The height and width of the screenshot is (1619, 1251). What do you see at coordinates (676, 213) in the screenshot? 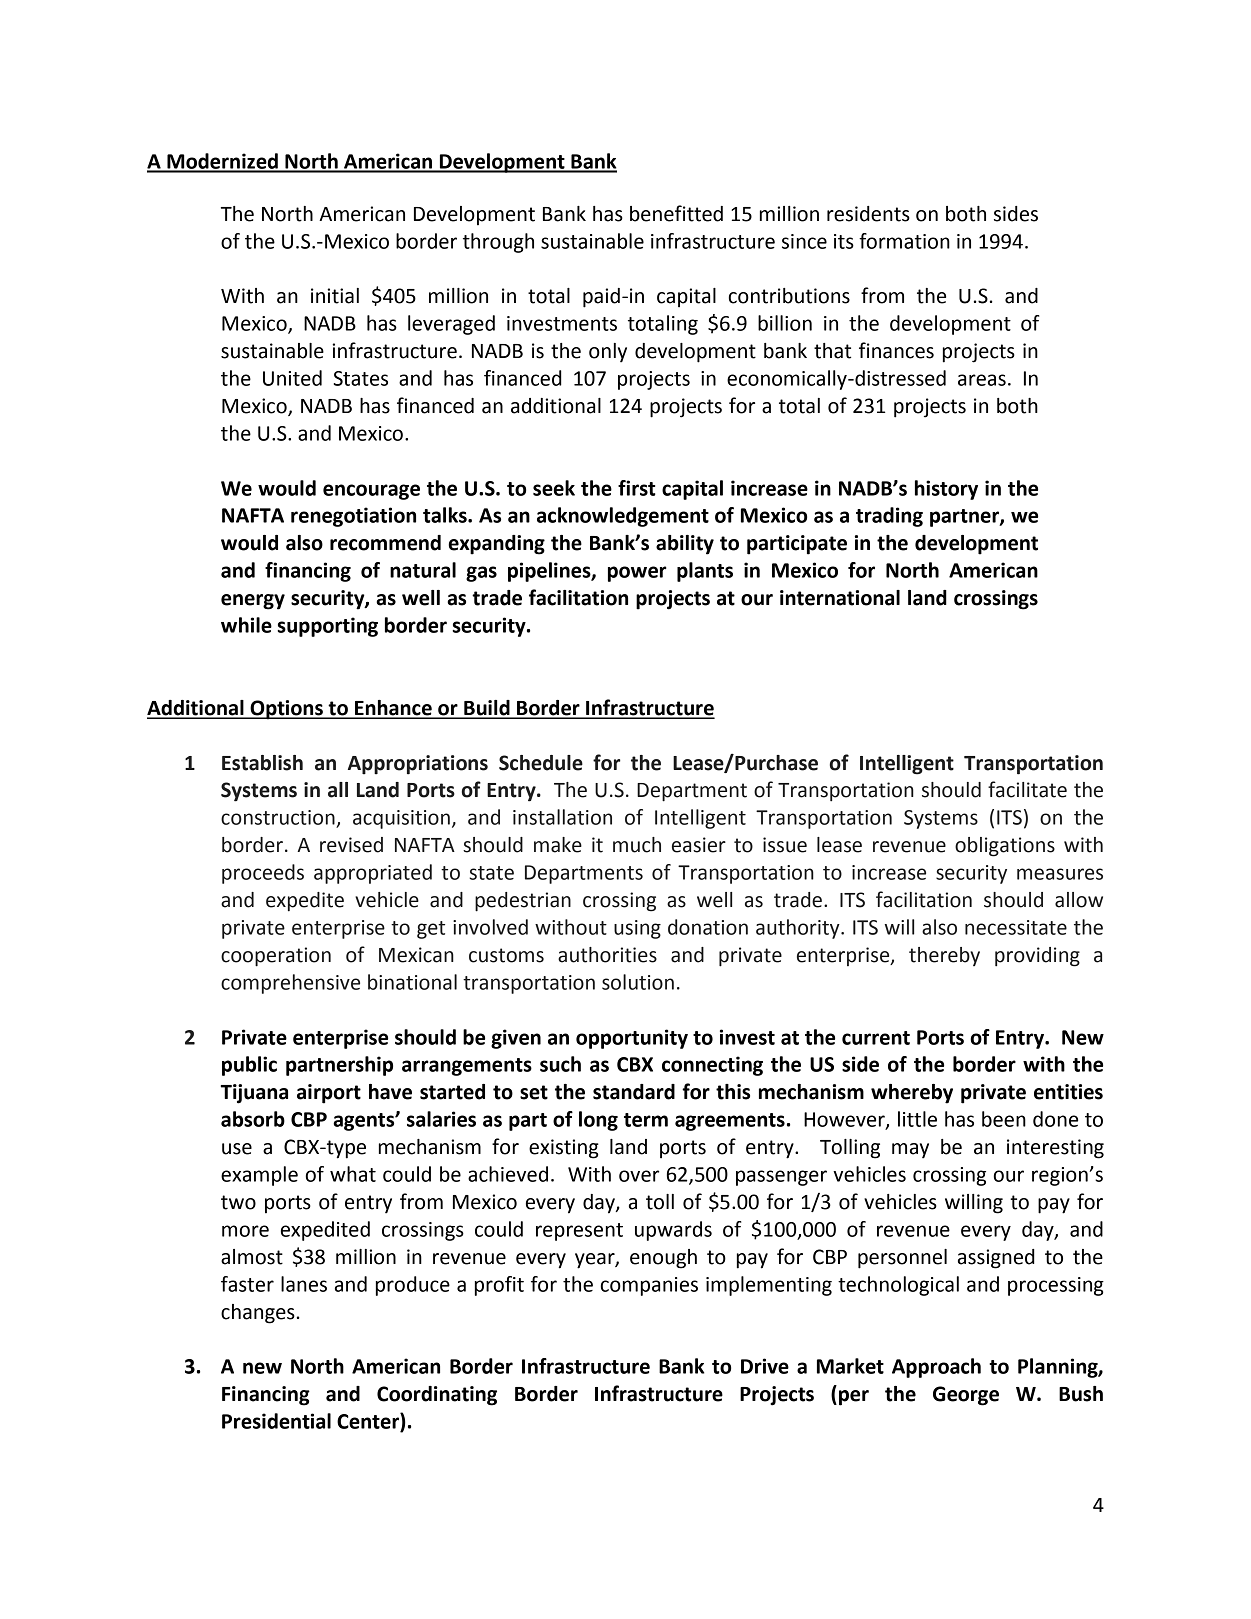
I see `benefitted` at bounding box center [676, 213].
